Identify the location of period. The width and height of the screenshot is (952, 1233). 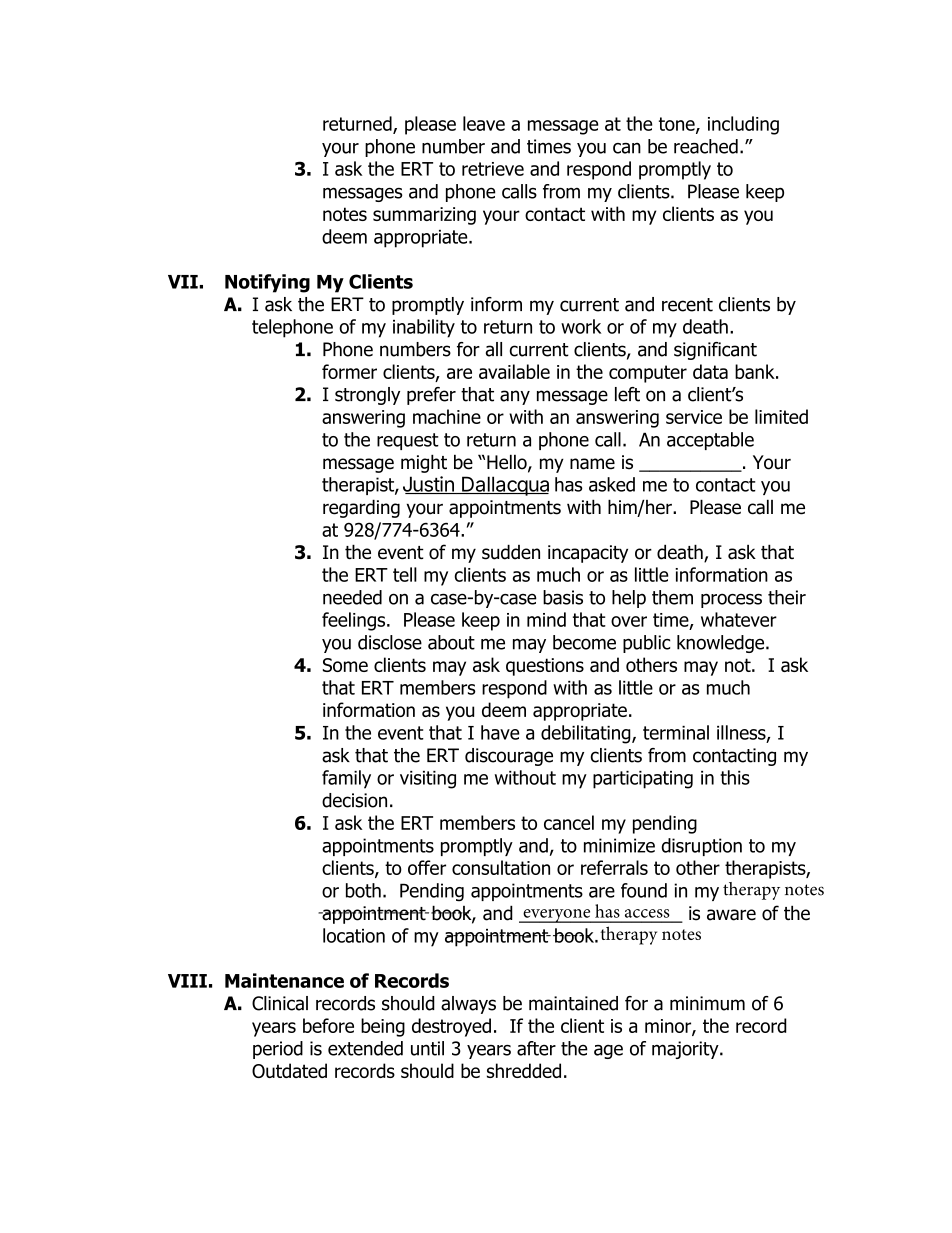
(278, 1050).
